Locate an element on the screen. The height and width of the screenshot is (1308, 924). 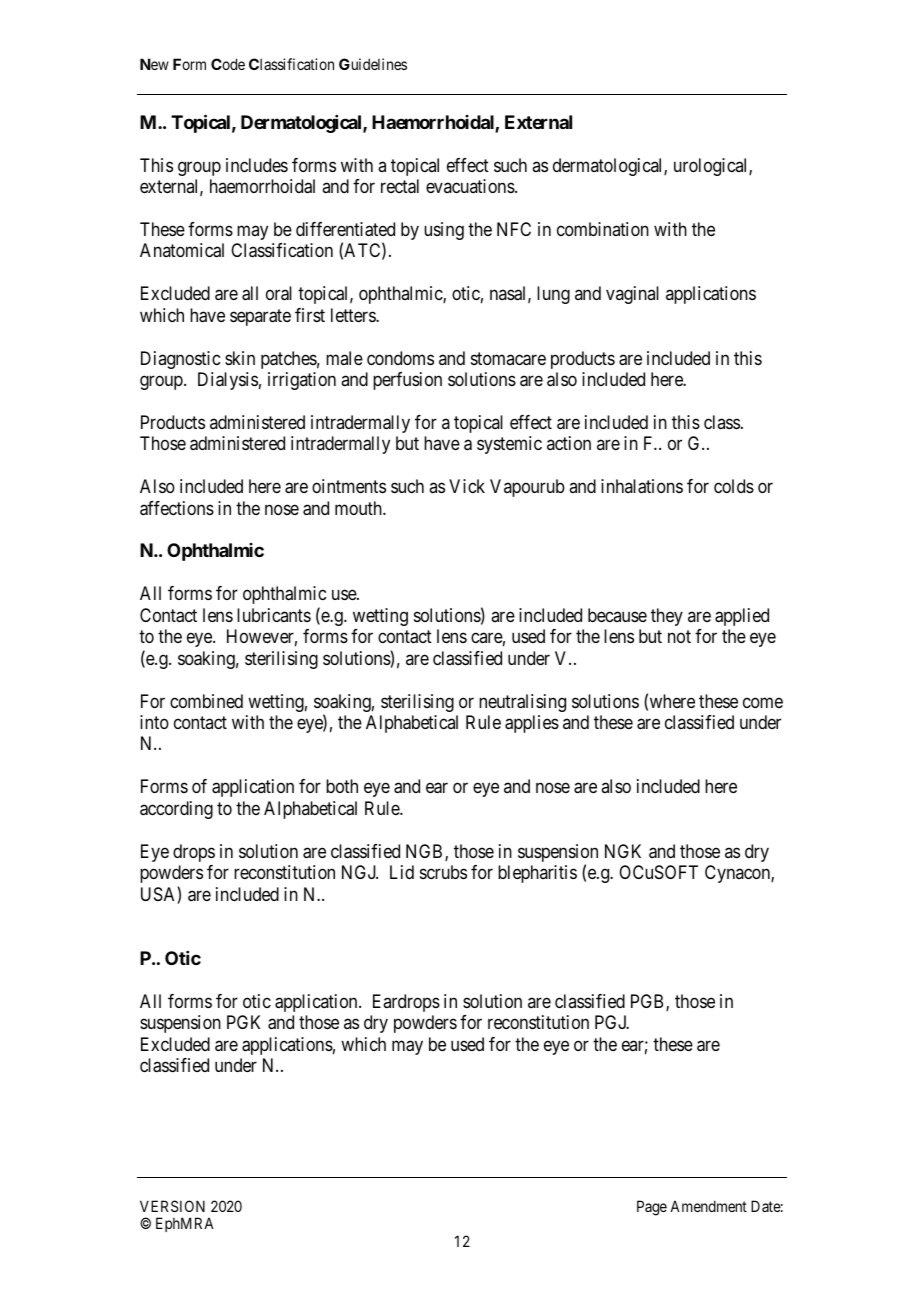
Code is located at coordinates (228, 64).
